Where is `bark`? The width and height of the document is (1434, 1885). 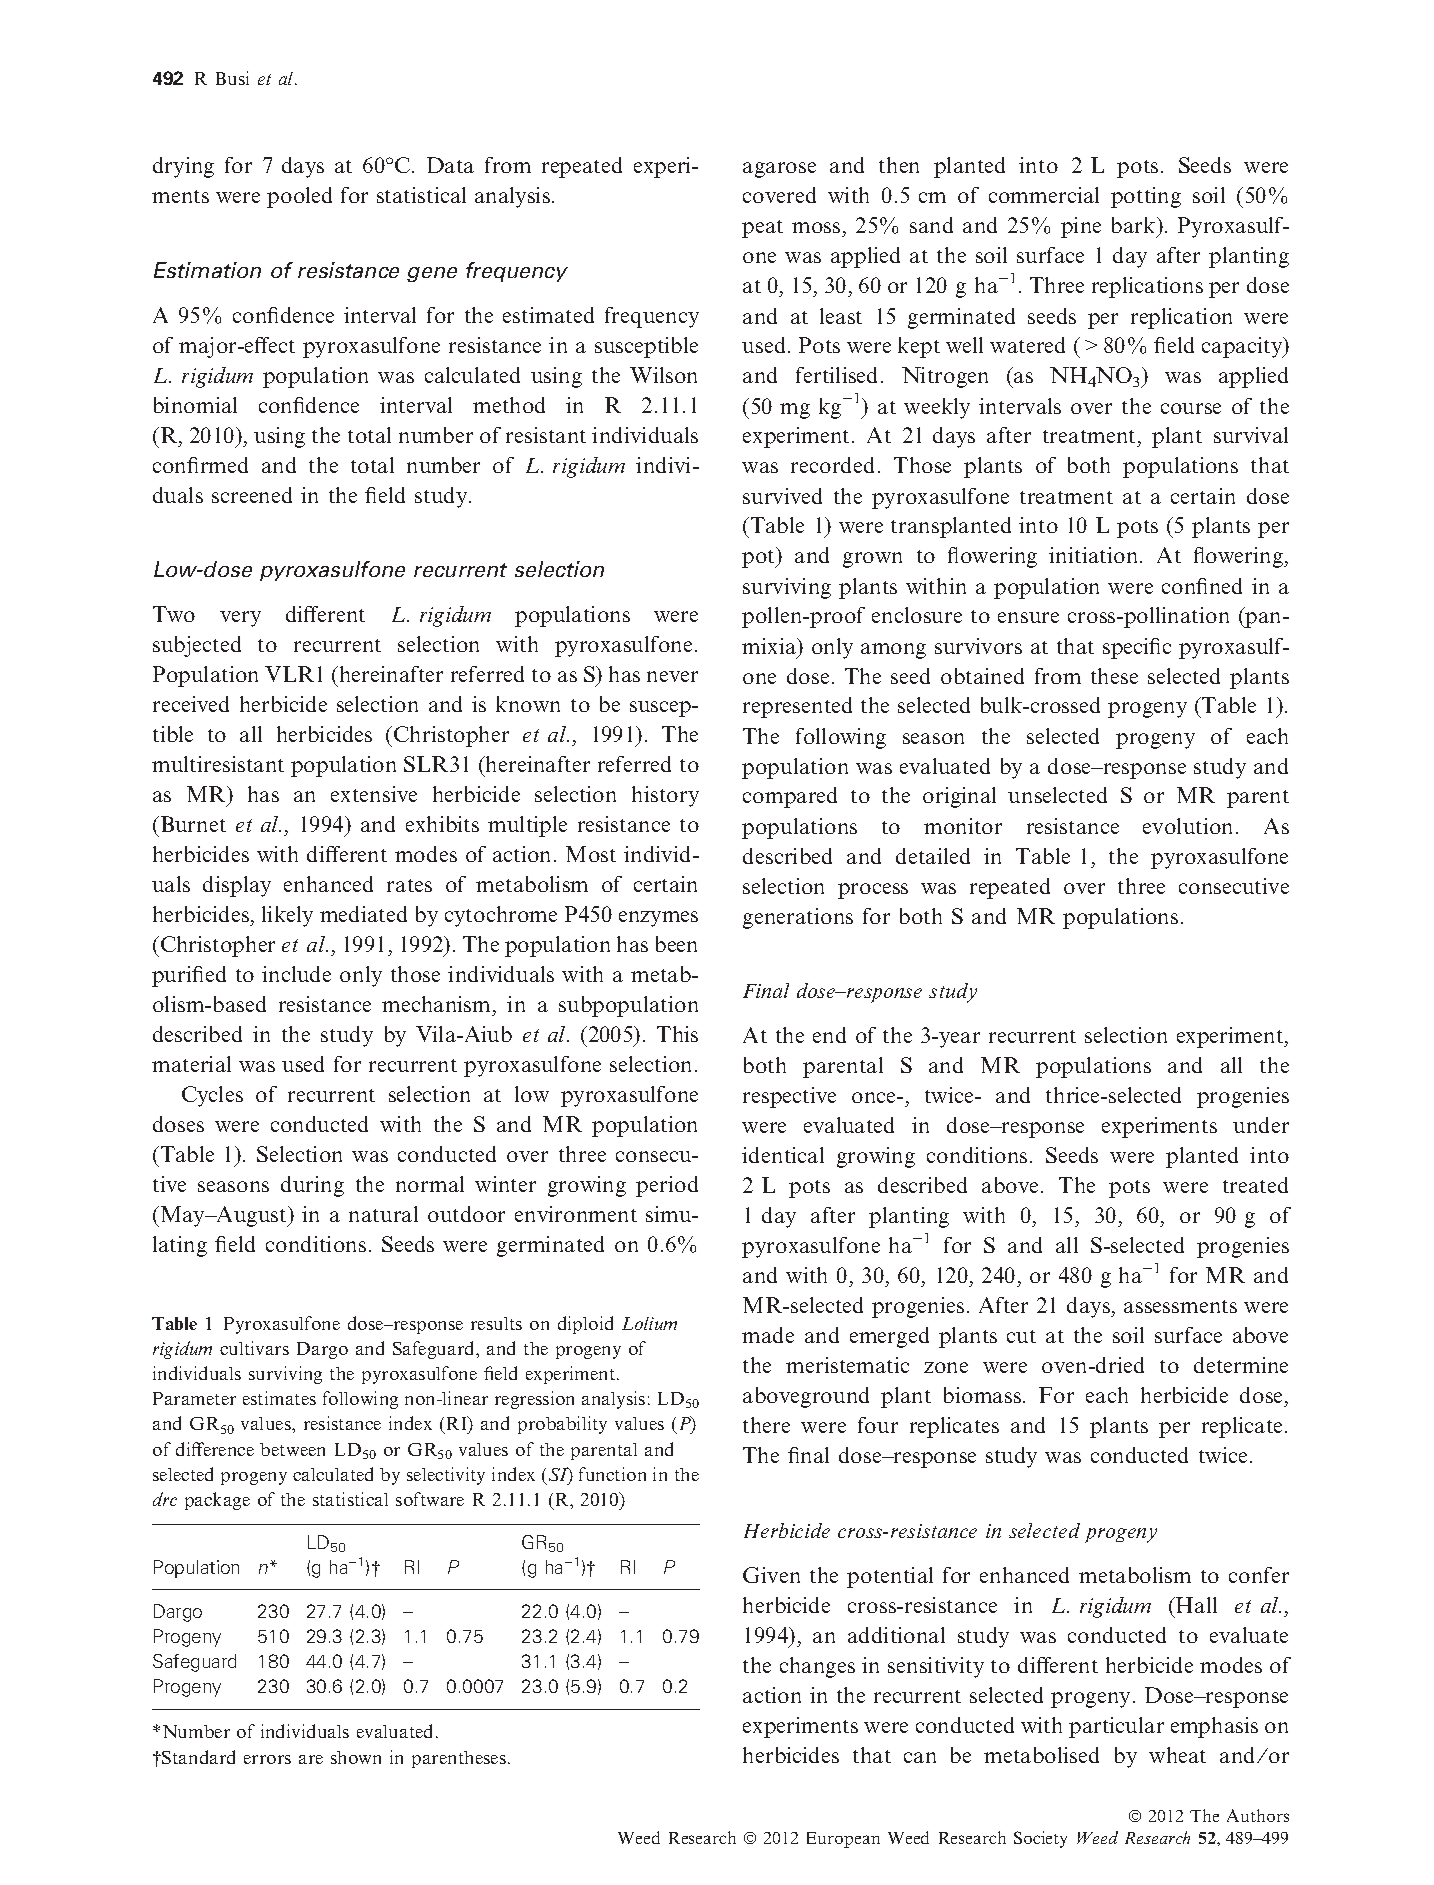 bark is located at coordinates (1135, 227).
